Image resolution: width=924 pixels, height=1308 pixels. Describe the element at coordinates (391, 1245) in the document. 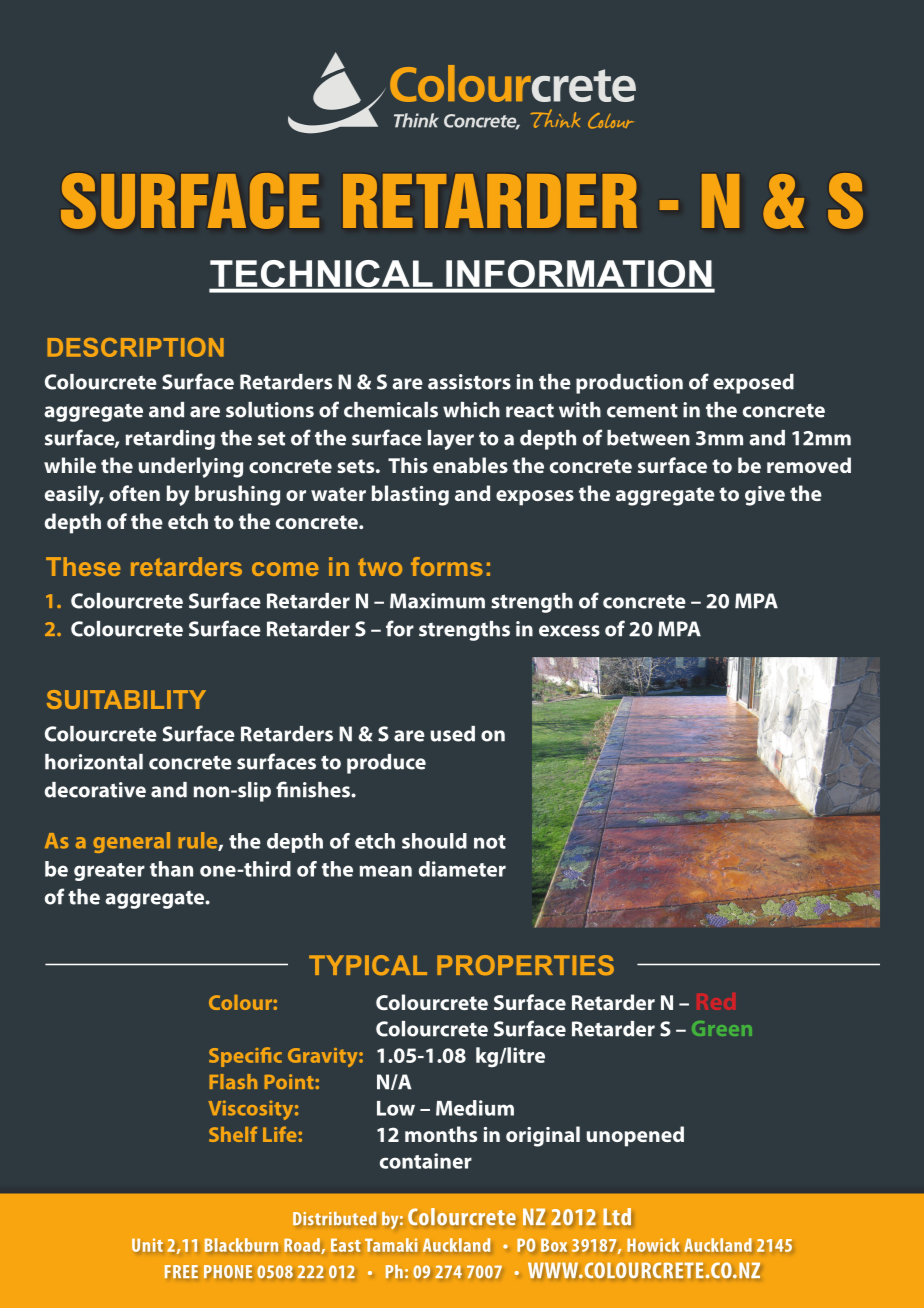

I see `Tamaki` at that location.
